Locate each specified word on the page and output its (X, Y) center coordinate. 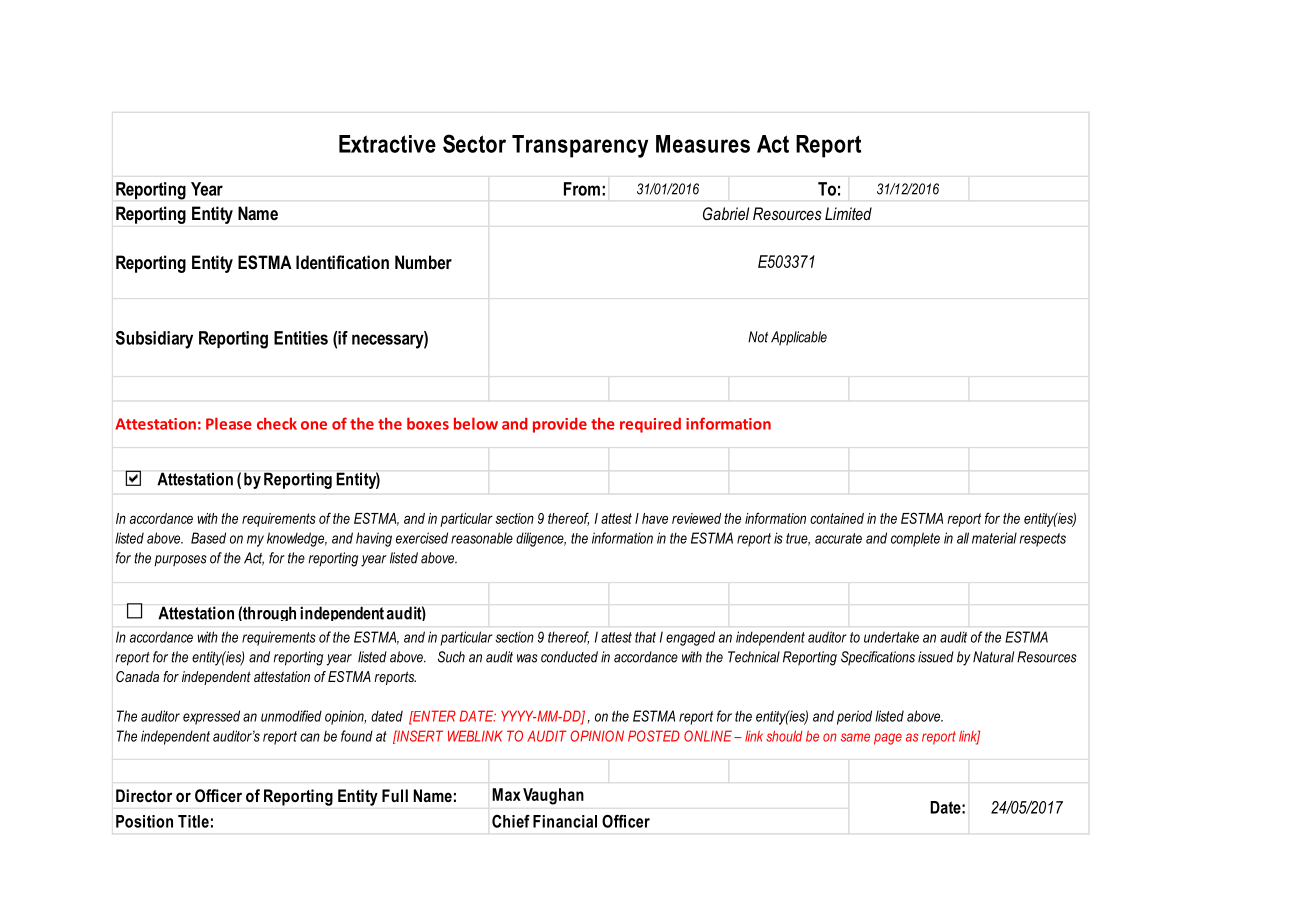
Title (193, 821)
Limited (848, 213)
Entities (301, 338)
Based (208, 538)
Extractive (387, 144)
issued (936, 657)
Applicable (799, 338)
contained (837, 518)
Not (758, 337)
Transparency (580, 146)
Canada (137, 676)
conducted (569, 657)
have (655, 518)
